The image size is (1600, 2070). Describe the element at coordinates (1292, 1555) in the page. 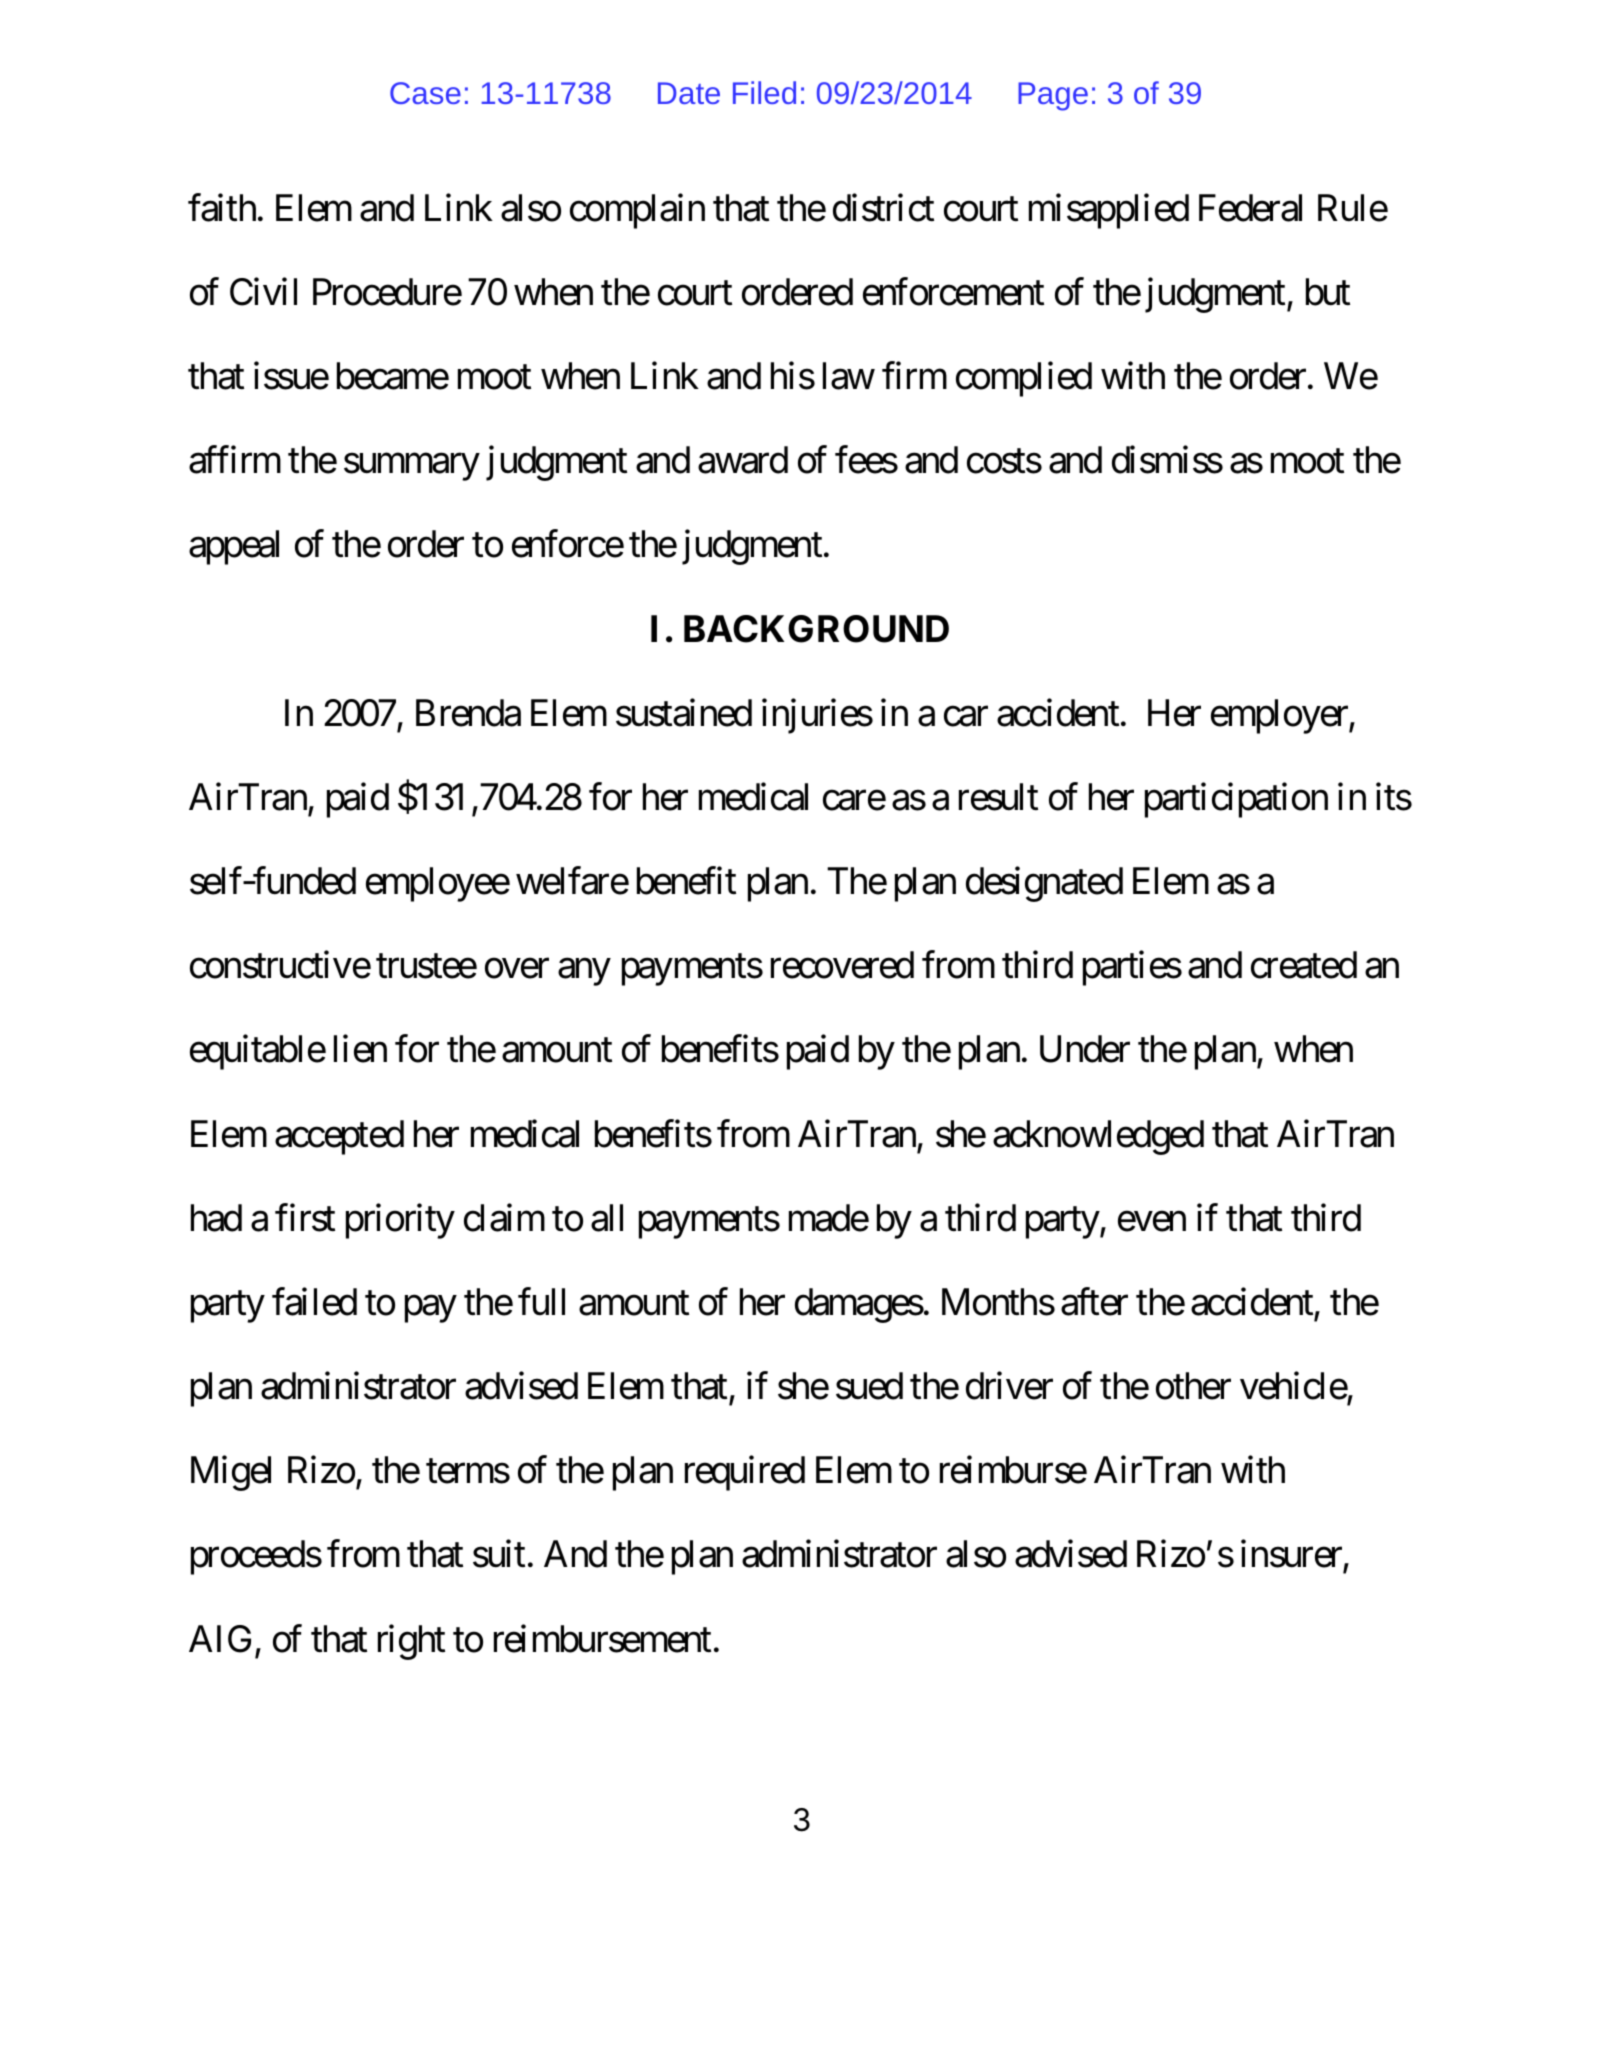

I see `insurer` at that location.
